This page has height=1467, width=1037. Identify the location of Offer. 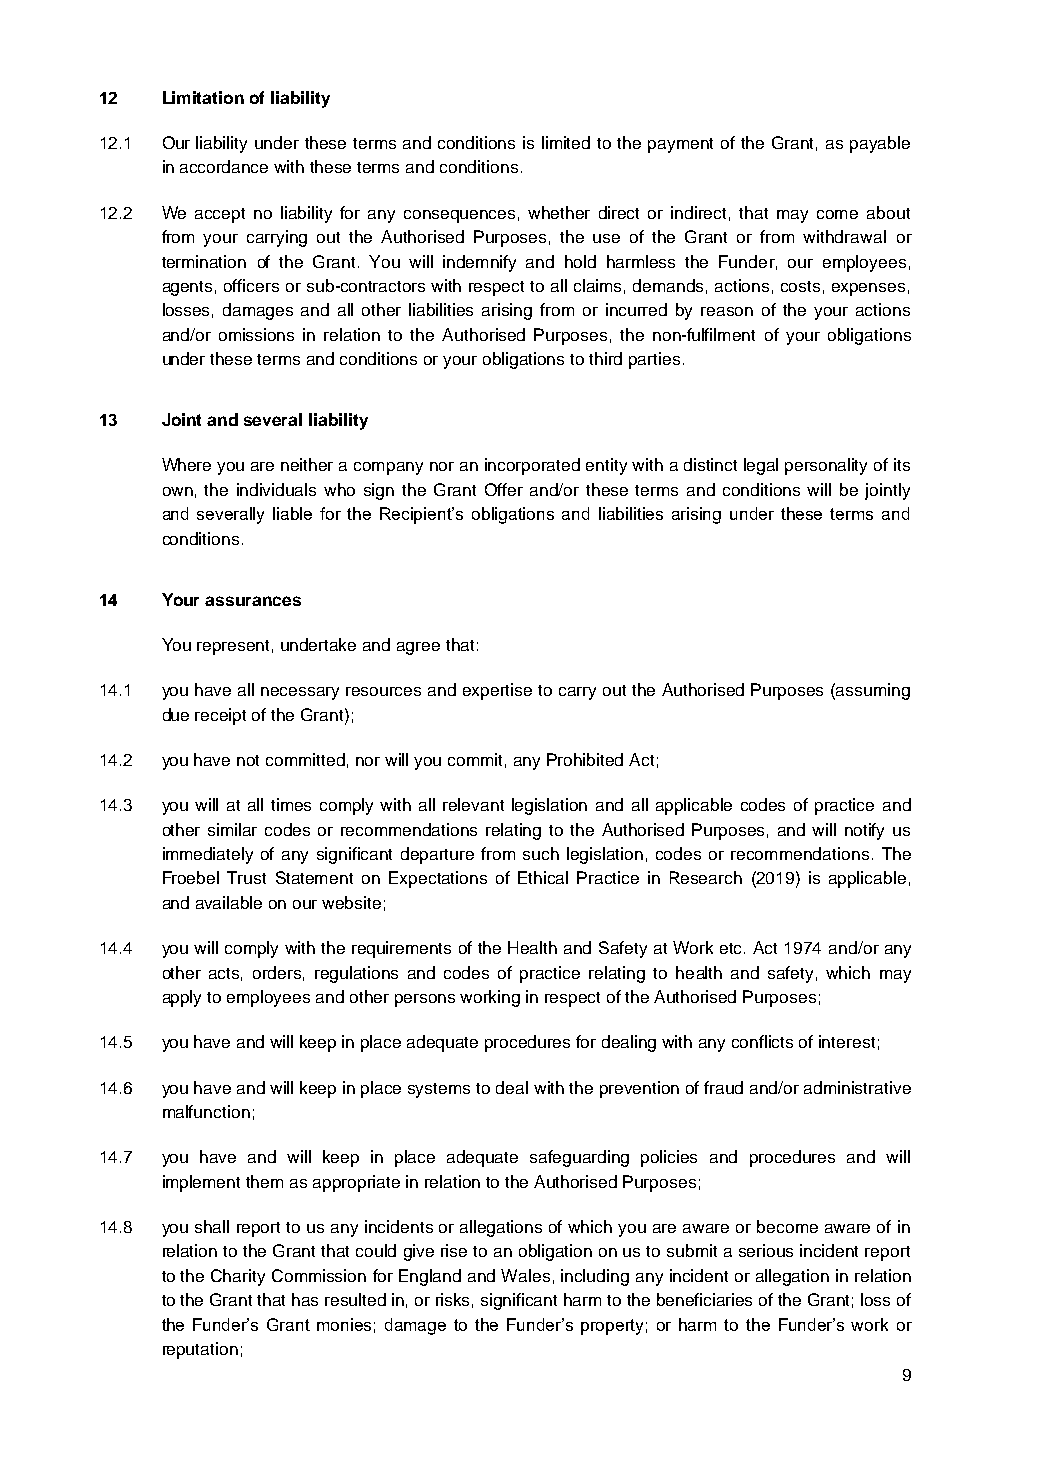
(504, 489).
